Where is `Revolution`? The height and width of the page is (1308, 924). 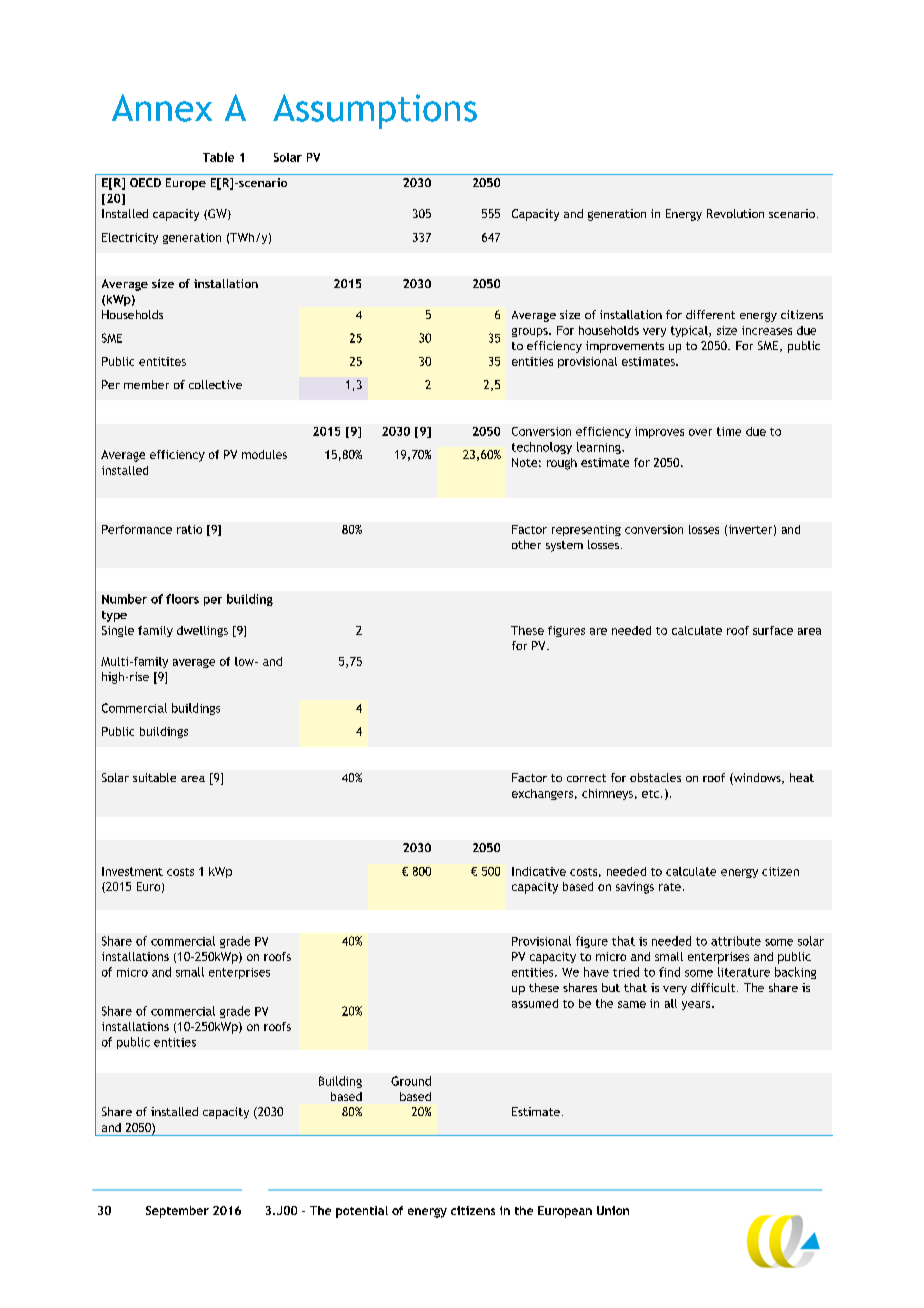 Revolution is located at coordinates (735, 213).
